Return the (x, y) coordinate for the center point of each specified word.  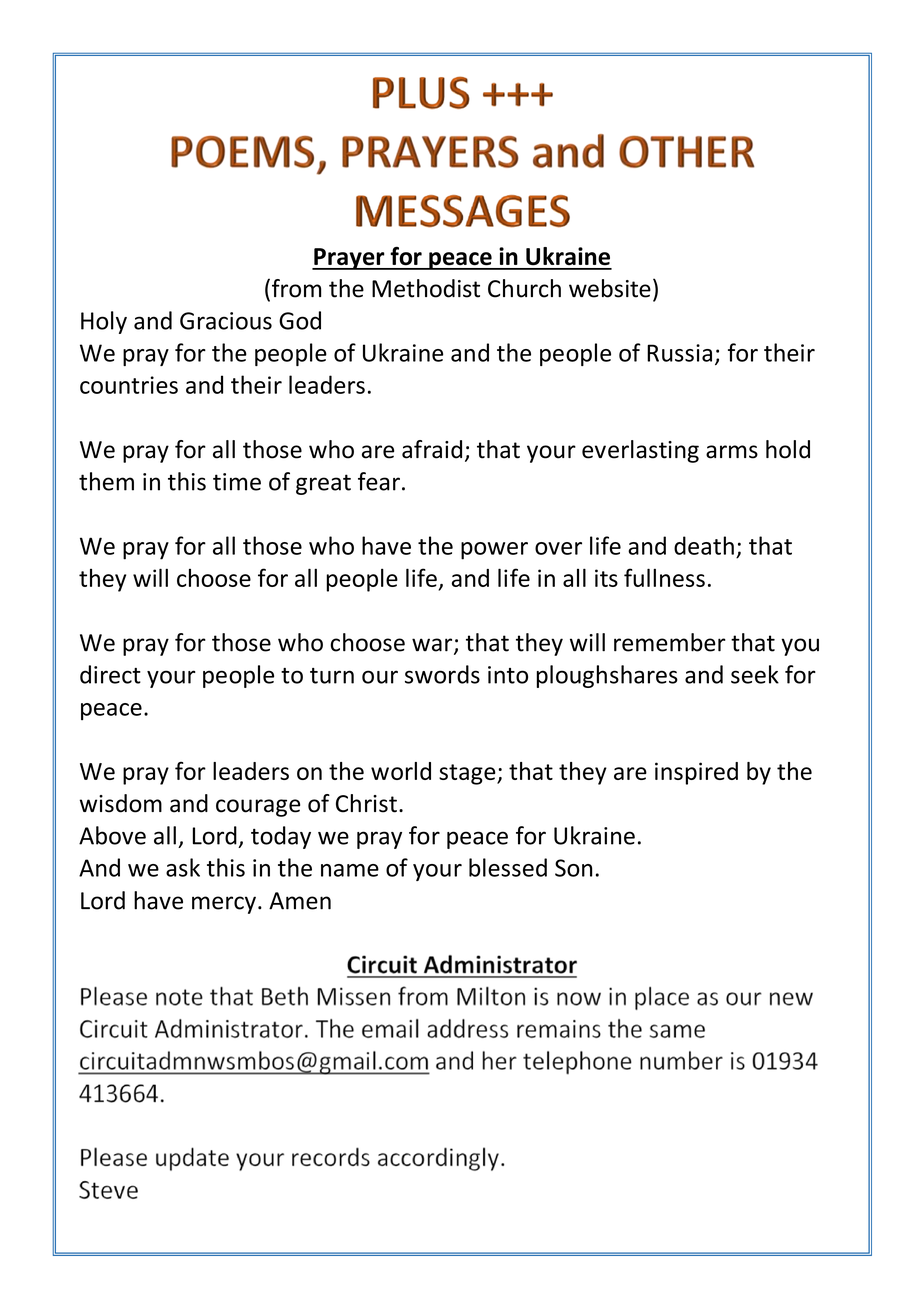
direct (110, 674)
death (704, 545)
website (610, 288)
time (237, 482)
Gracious (226, 321)
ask (183, 867)
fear (379, 481)
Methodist (426, 288)
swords (442, 674)
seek (755, 674)
